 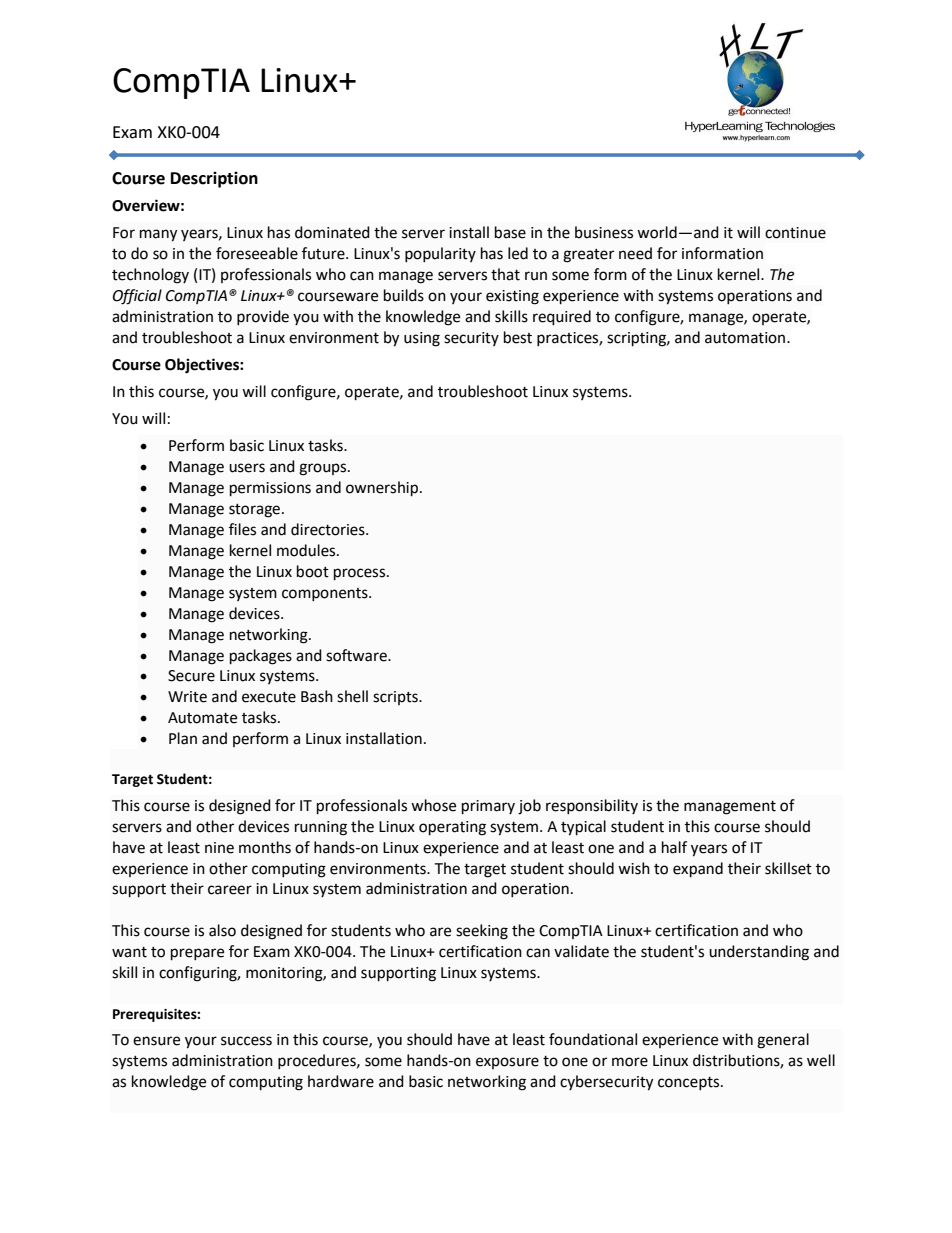 I want to click on primary, so click(x=488, y=807).
